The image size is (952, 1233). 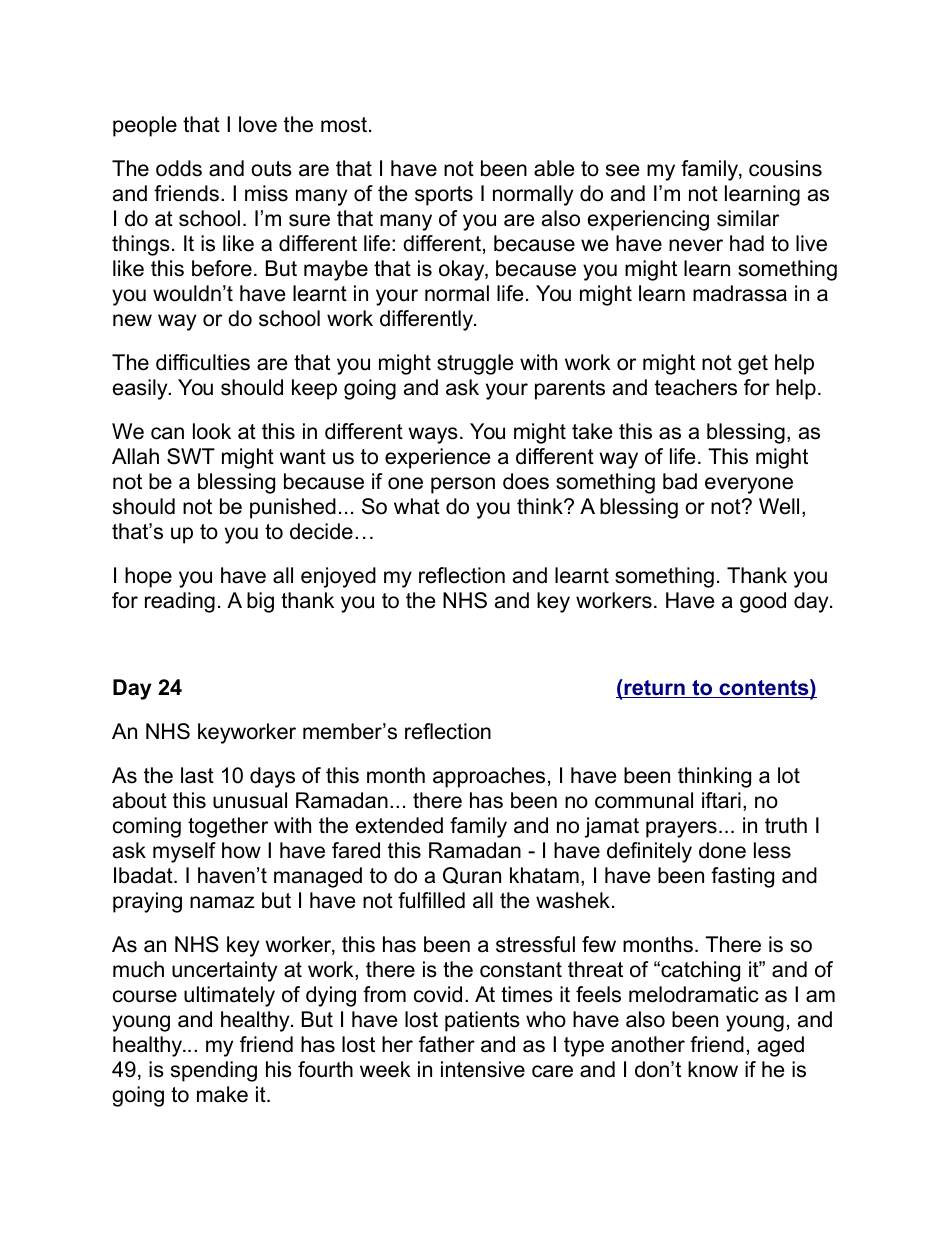 What do you see at coordinates (214, 1071) in the page?
I see `spending` at bounding box center [214, 1071].
